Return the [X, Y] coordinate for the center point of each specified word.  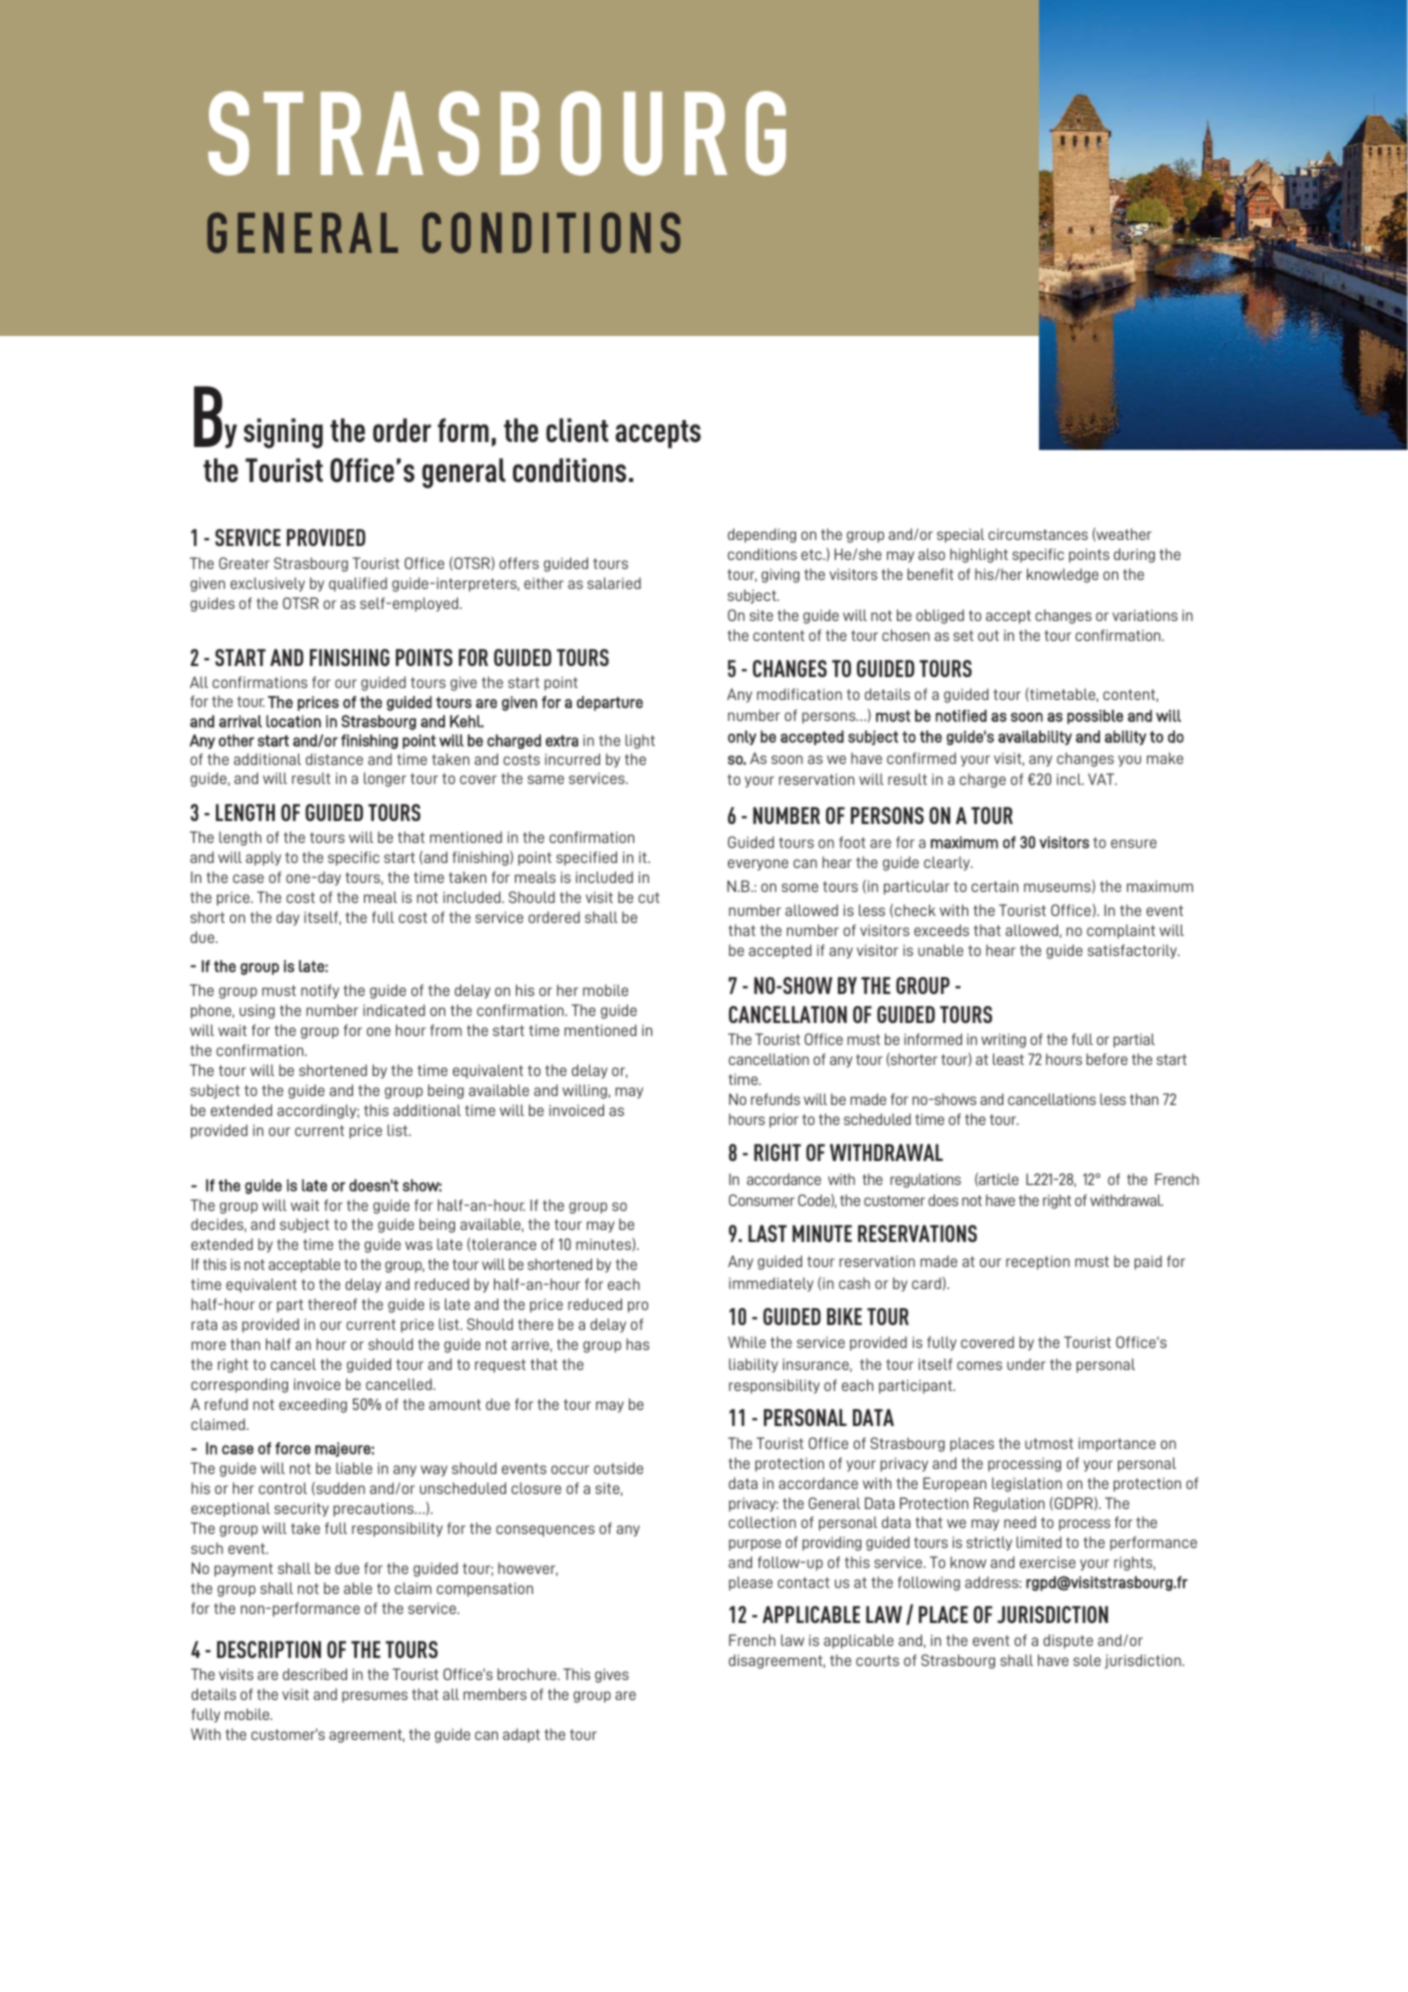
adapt [521, 1735]
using [257, 1011]
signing [283, 433]
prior [784, 1120]
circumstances [1038, 534]
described [315, 1674]
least [1008, 1059]
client [577, 430]
